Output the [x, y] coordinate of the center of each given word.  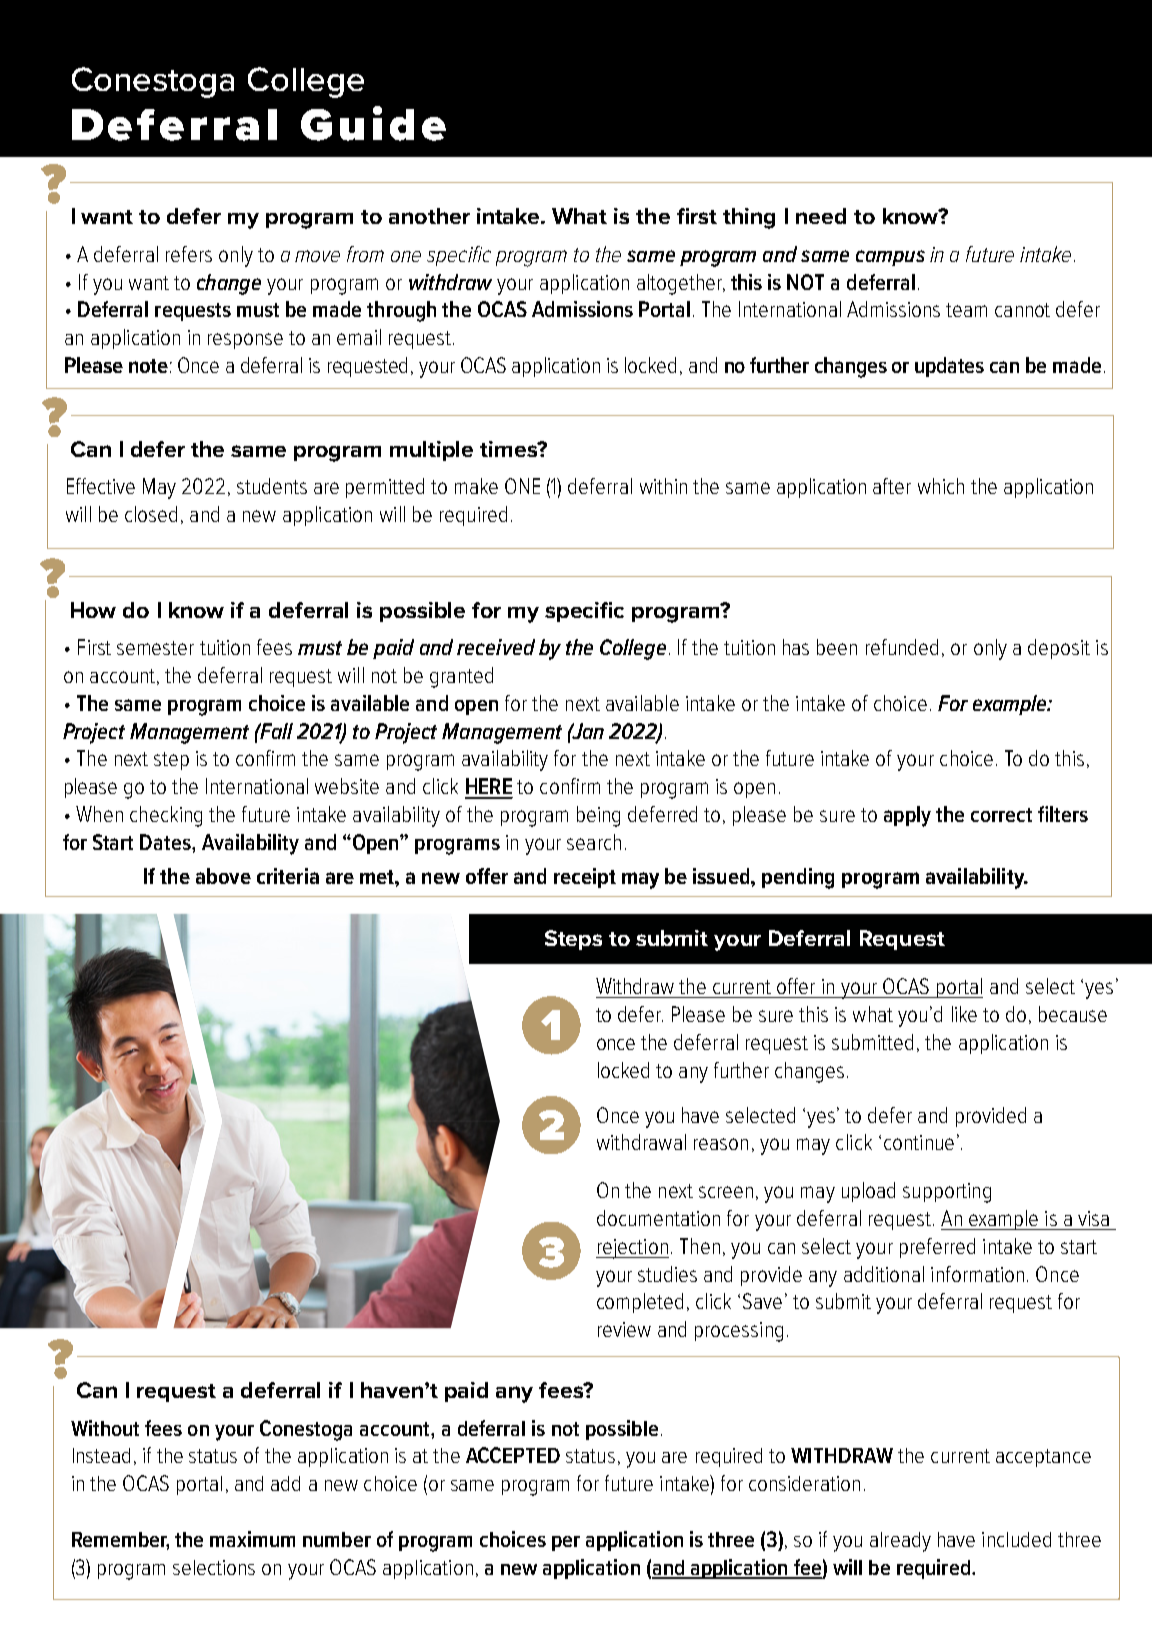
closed [151, 514]
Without [105, 1428]
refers [189, 254]
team [966, 310]
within [663, 486]
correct [1001, 815]
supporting [947, 1193]
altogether [680, 284]
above [223, 876]
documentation [658, 1218]
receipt [585, 878]
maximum [252, 1539]
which [941, 486]
